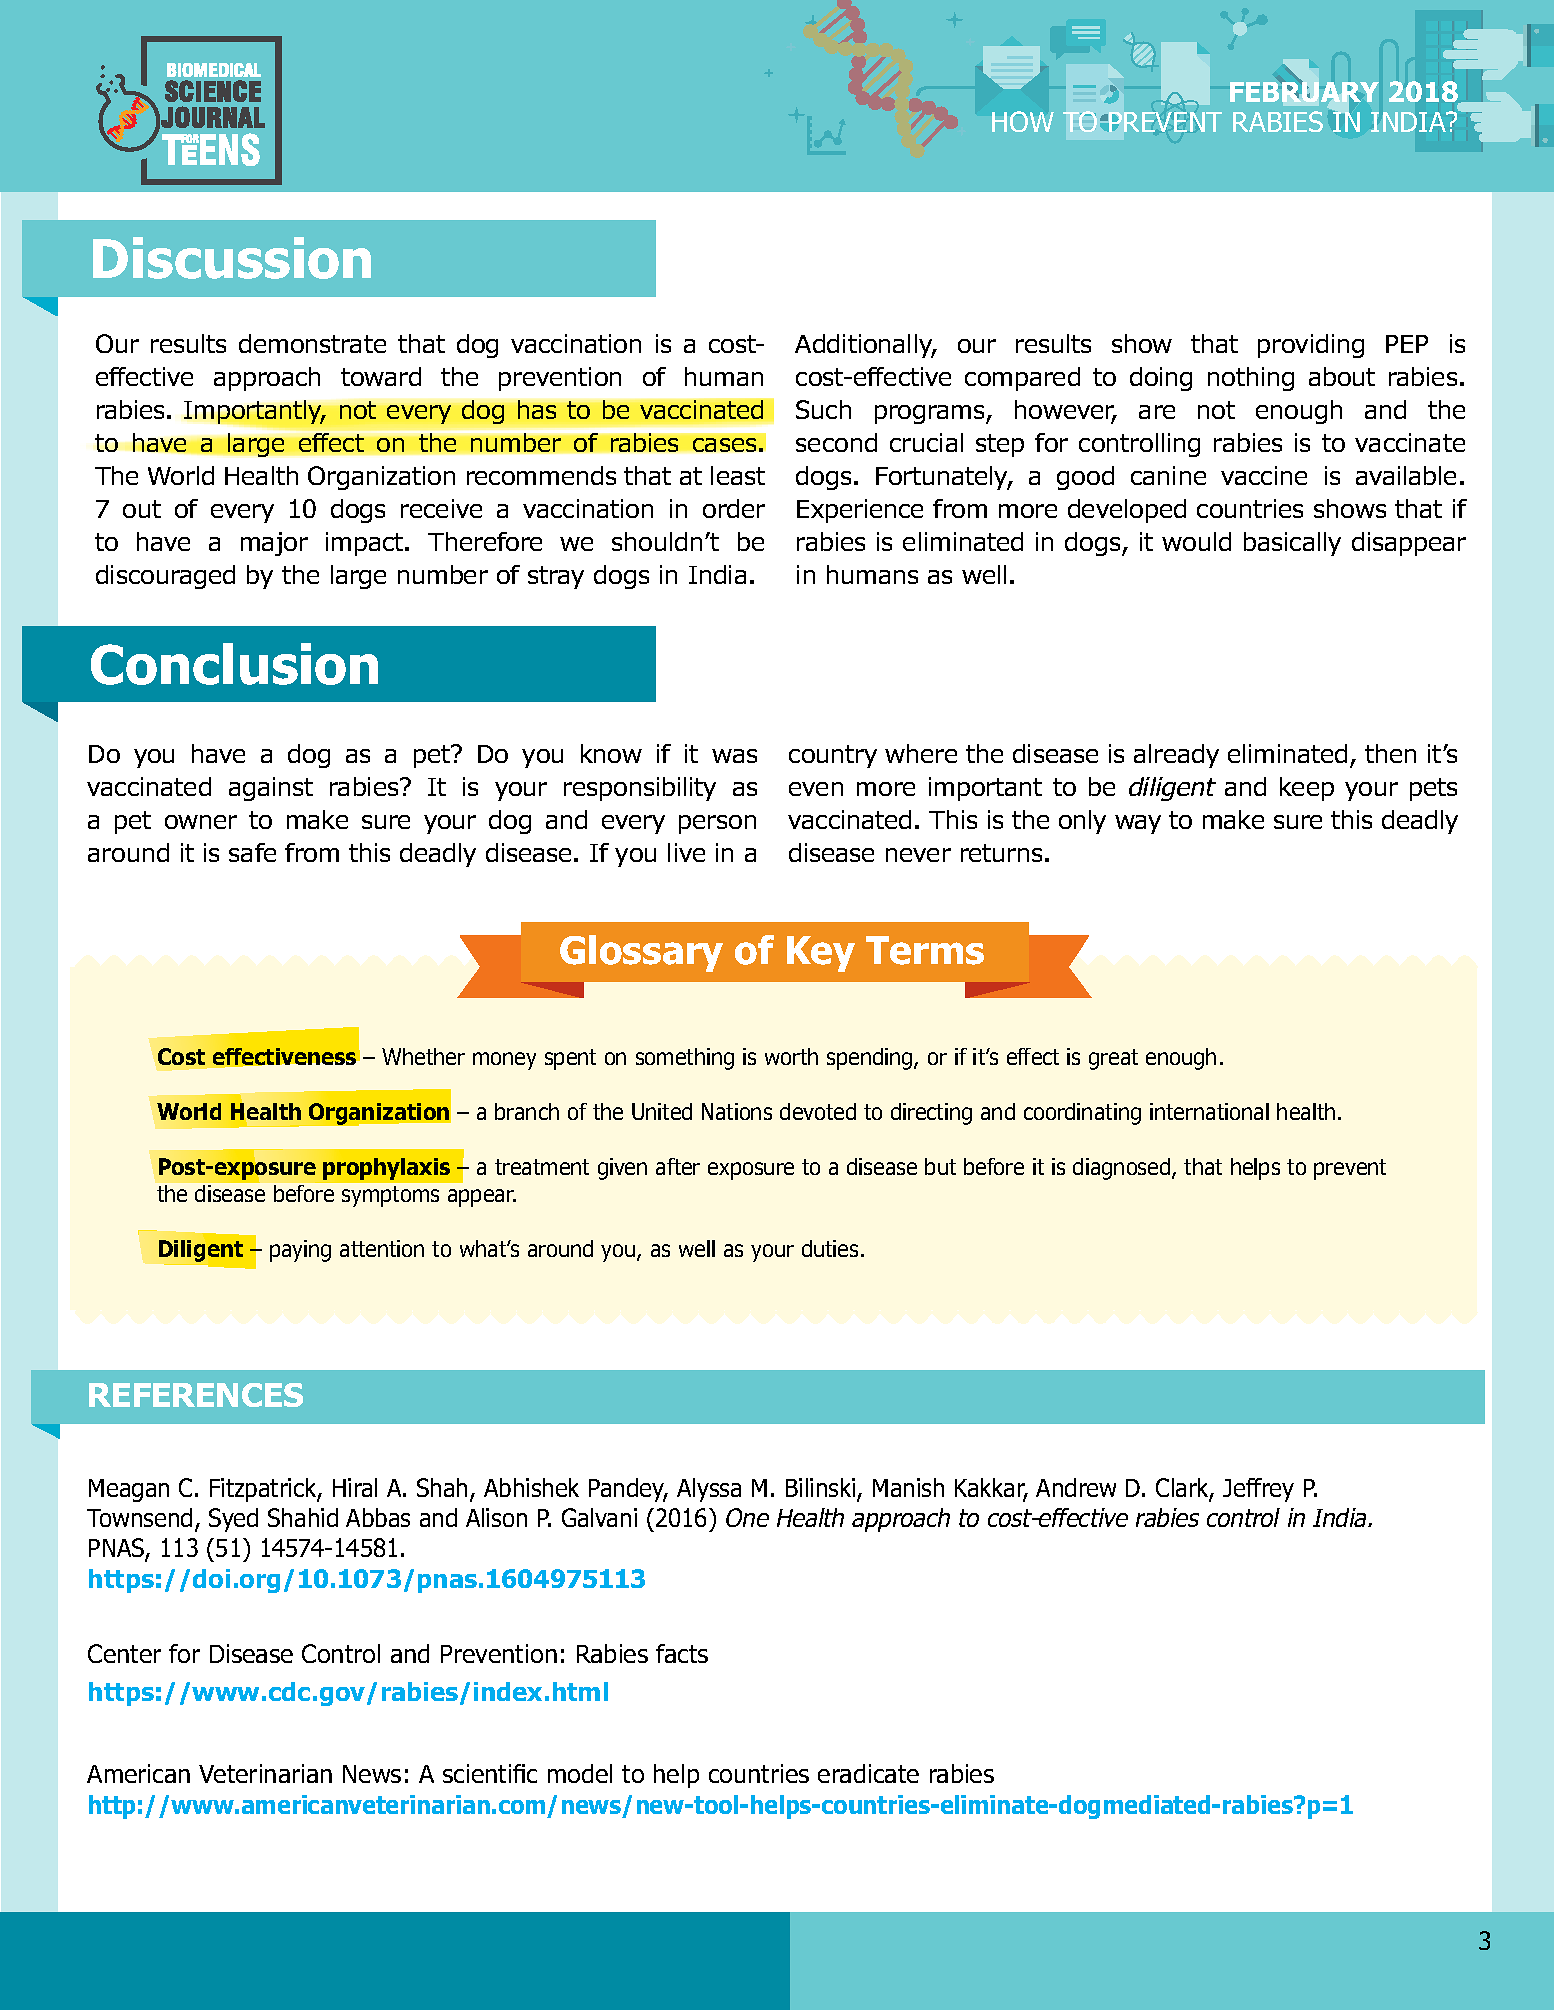 This screenshot has width=1554, height=2010. What do you see at coordinates (252, 852) in the screenshot?
I see `safe` at bounding box center [252, 852].
